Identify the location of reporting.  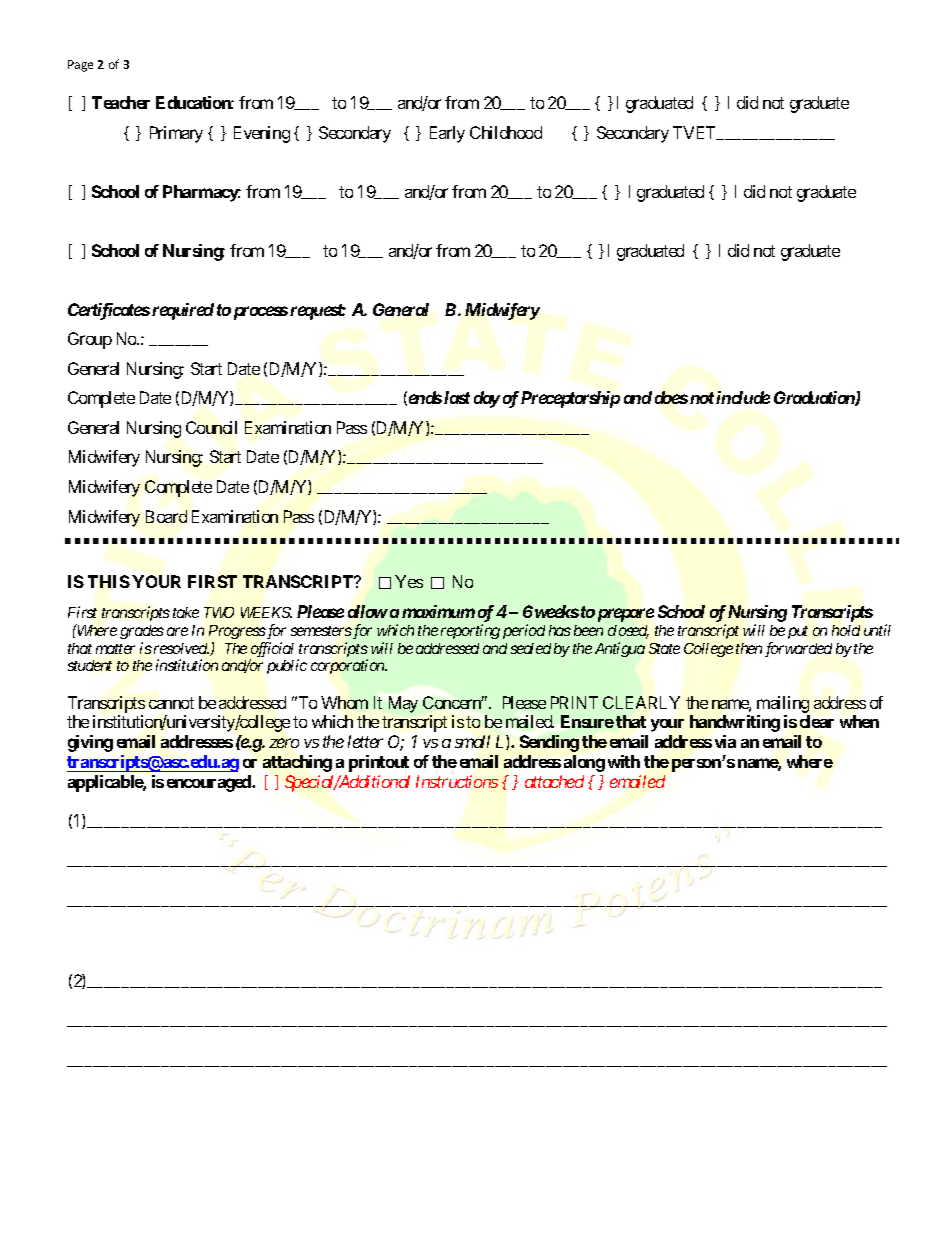
(470, 631).
